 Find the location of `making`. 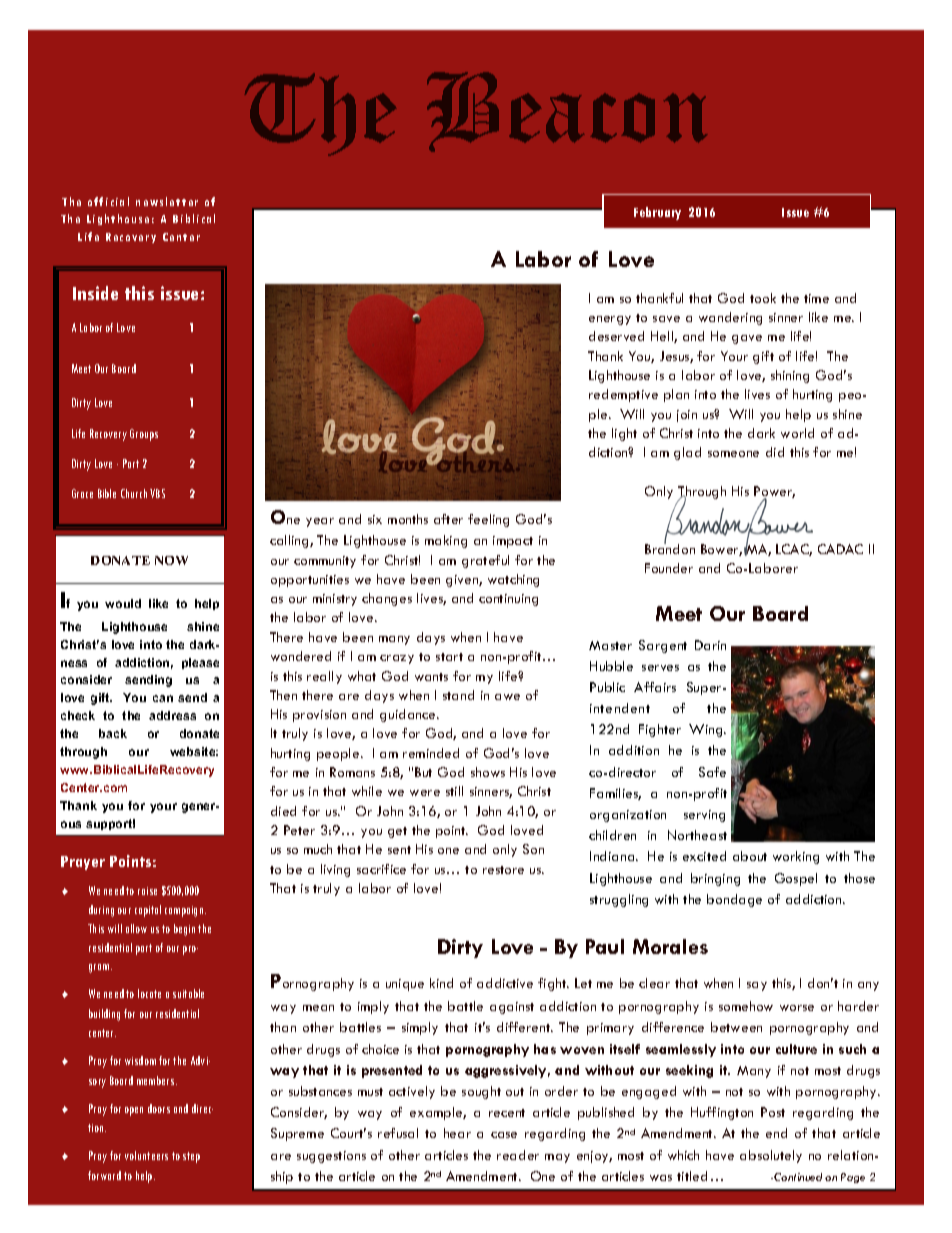

making is located at coordinates (446, 541).
